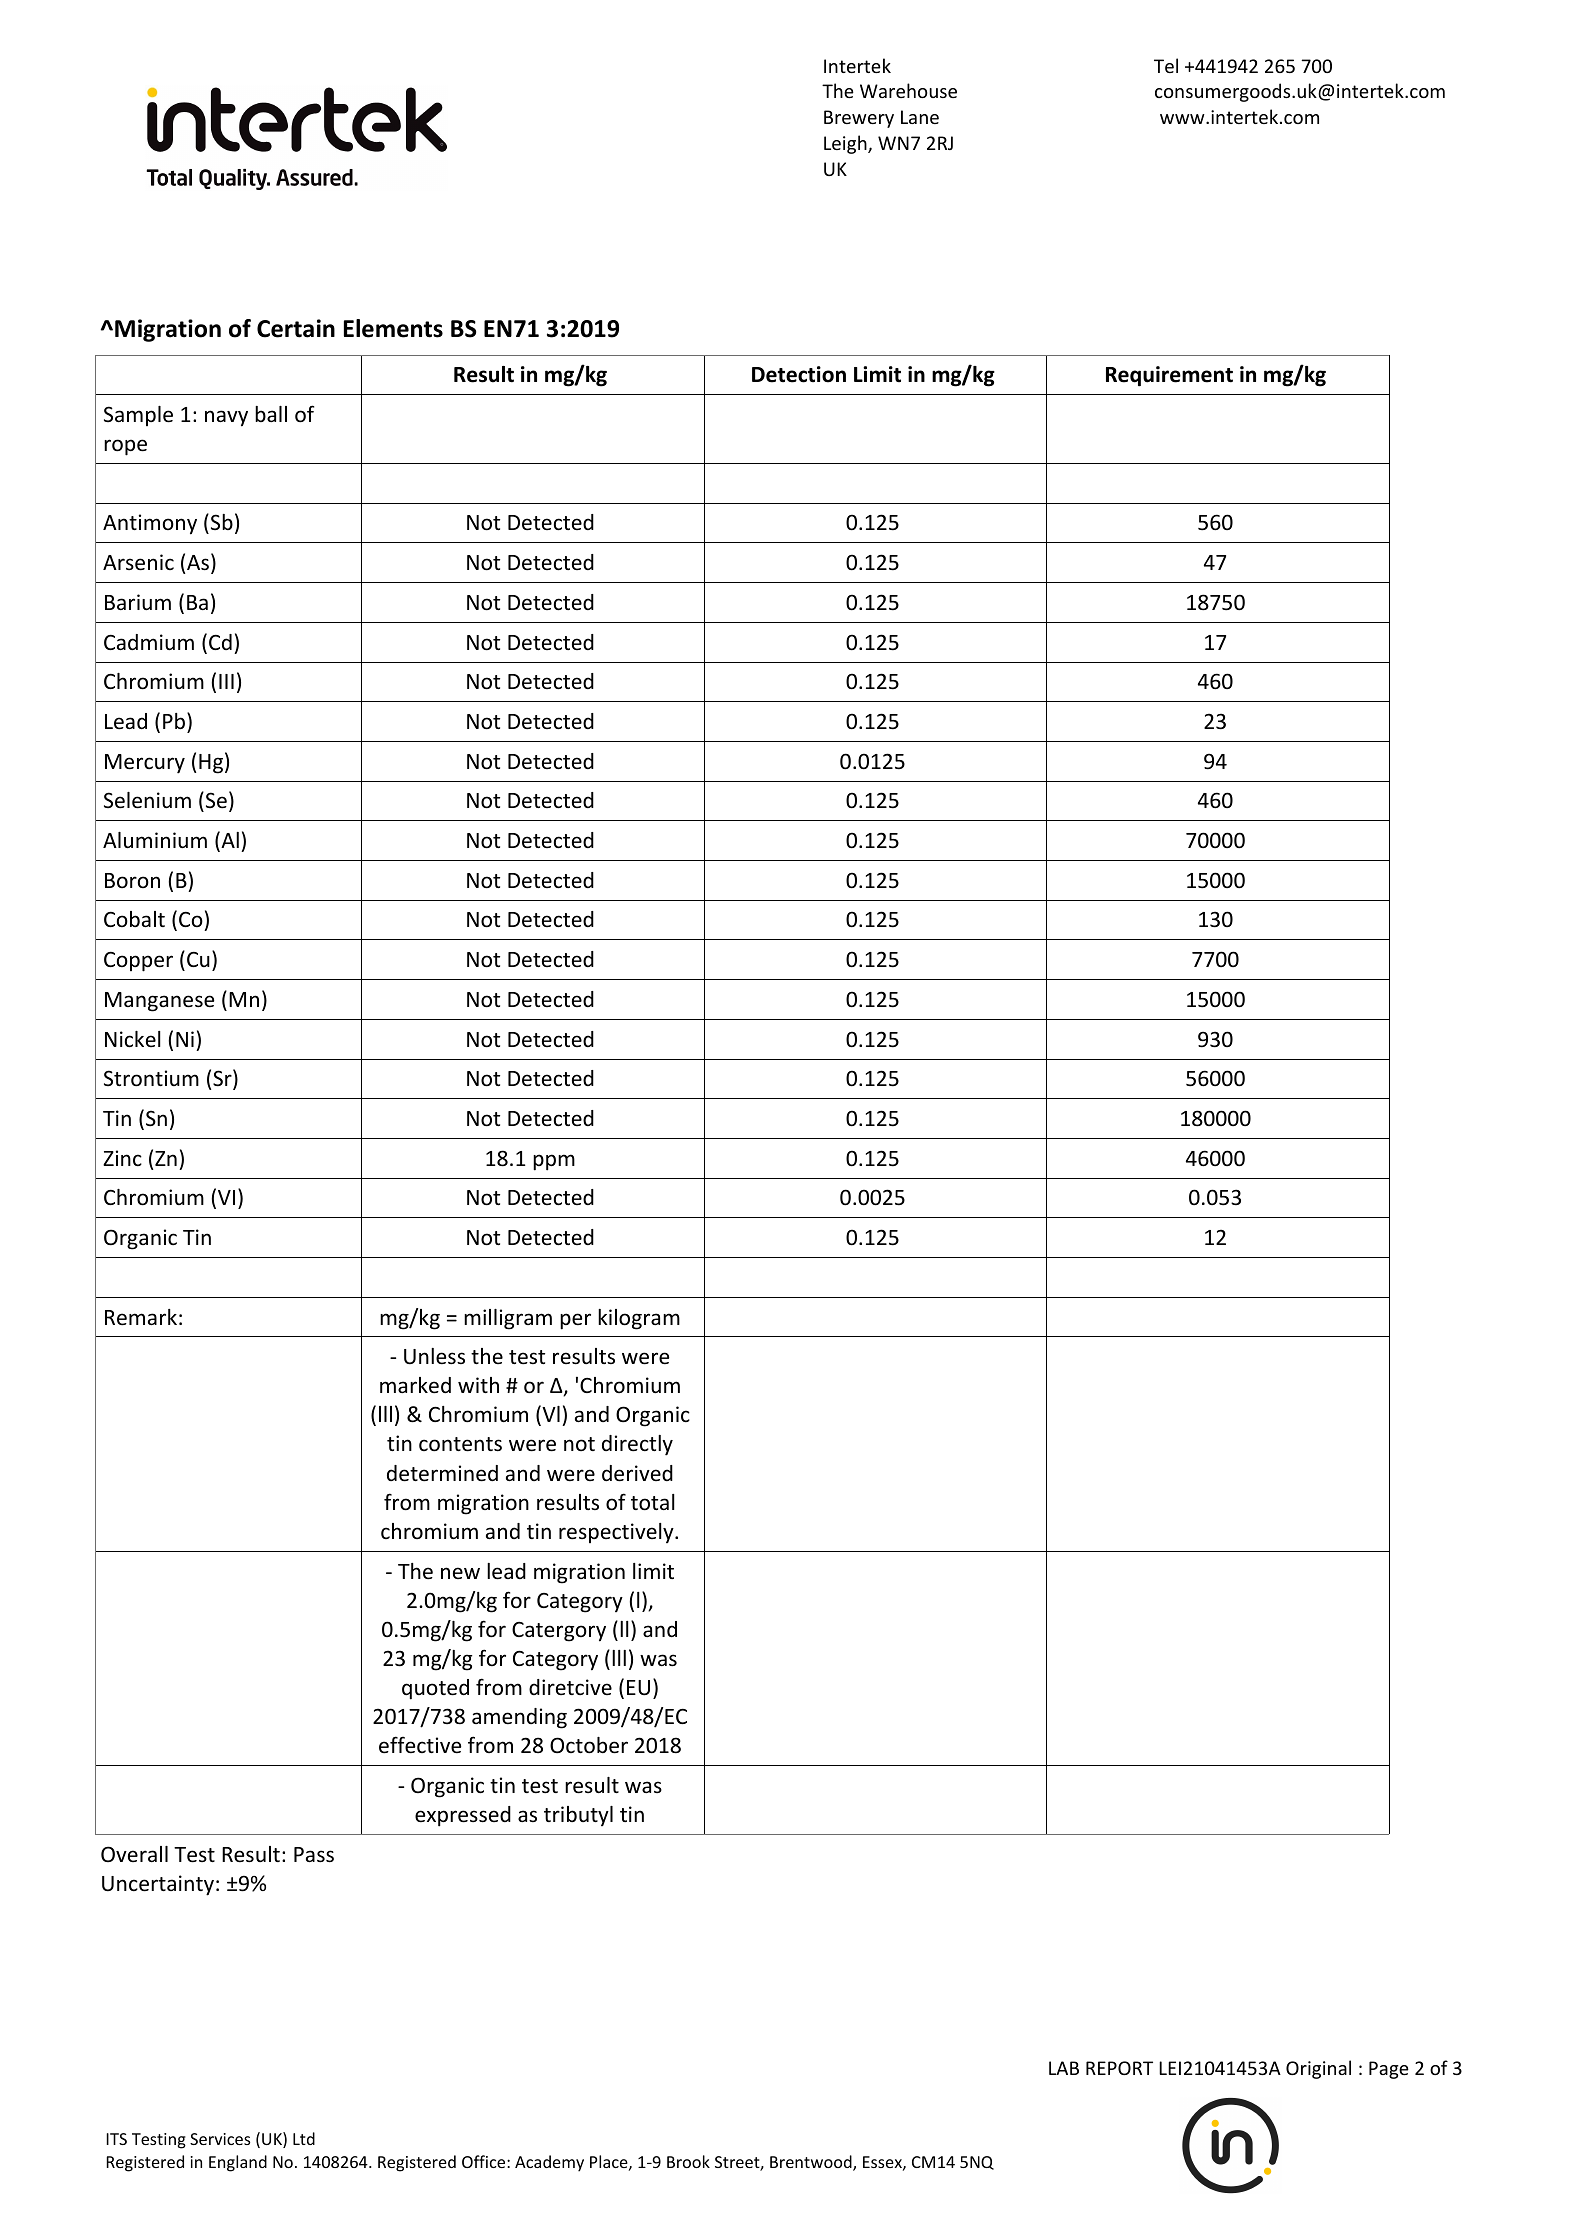 The width and height of the image is (1574, 2225). Describe the element at coordinates (304, 2138) in the image. I see `Ltd` at that location.
